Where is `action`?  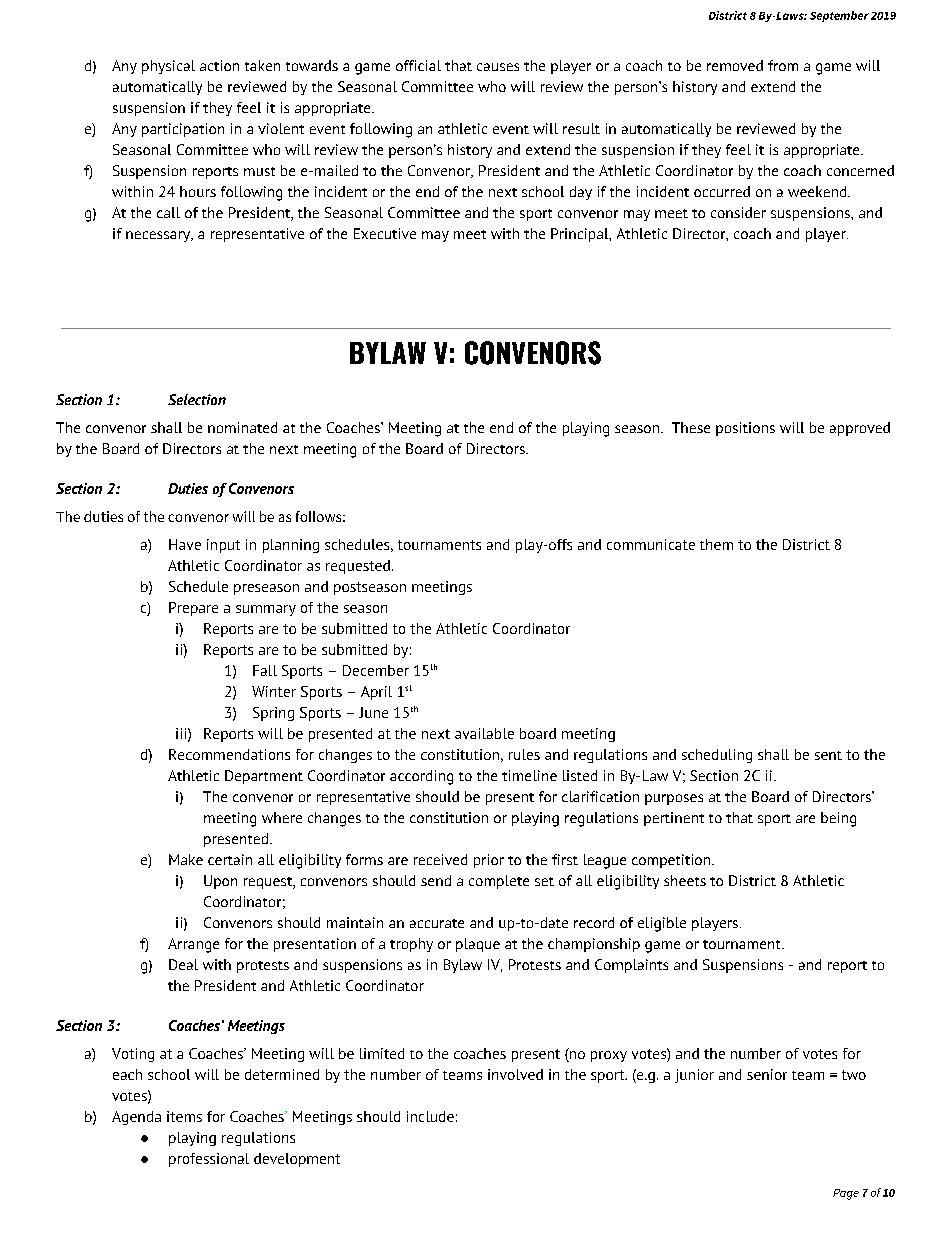
action is located at coordinates (219, 65).
